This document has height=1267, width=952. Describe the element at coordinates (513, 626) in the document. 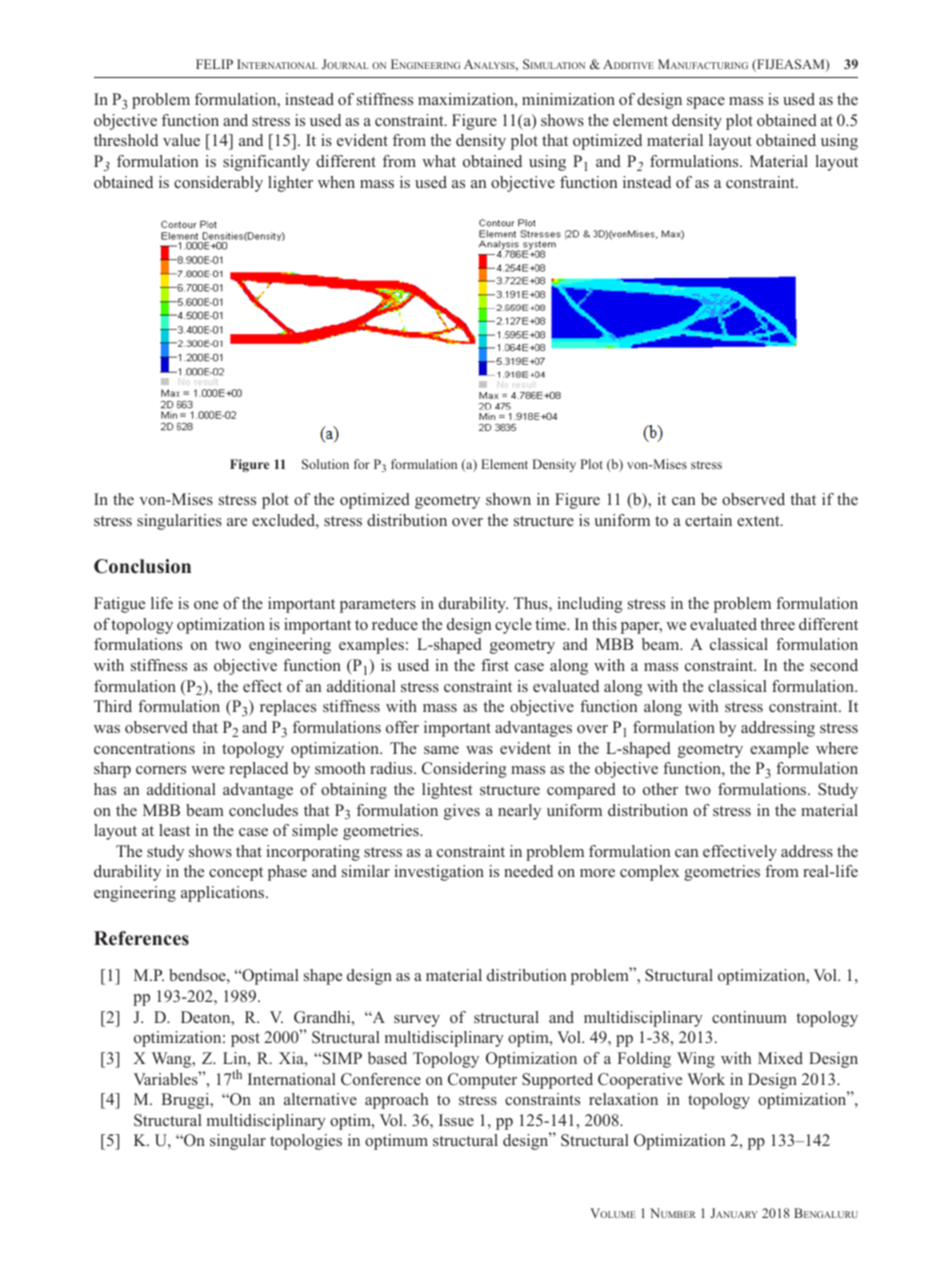

I see `cycle` at that location.
